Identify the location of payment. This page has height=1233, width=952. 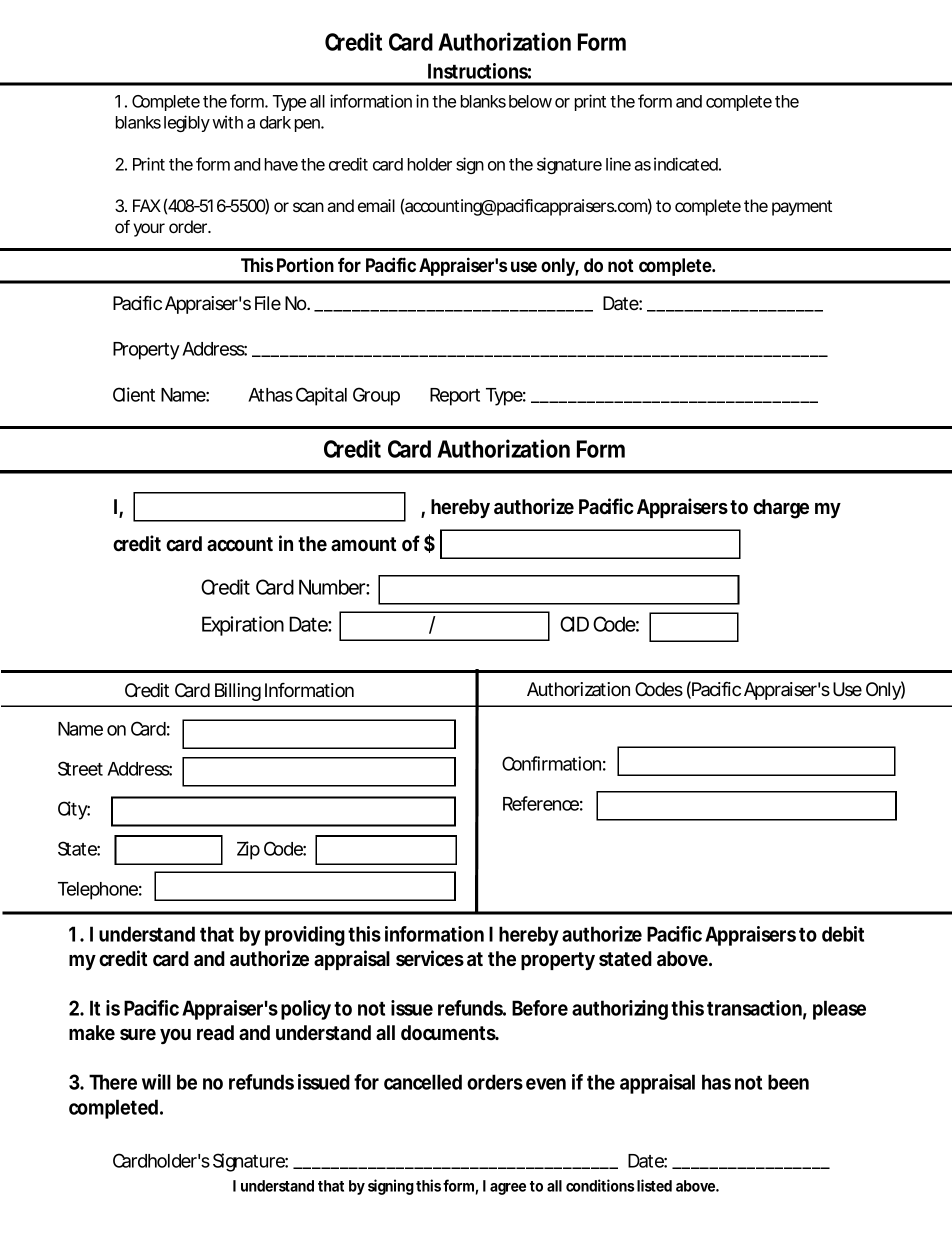
(802, 208).
